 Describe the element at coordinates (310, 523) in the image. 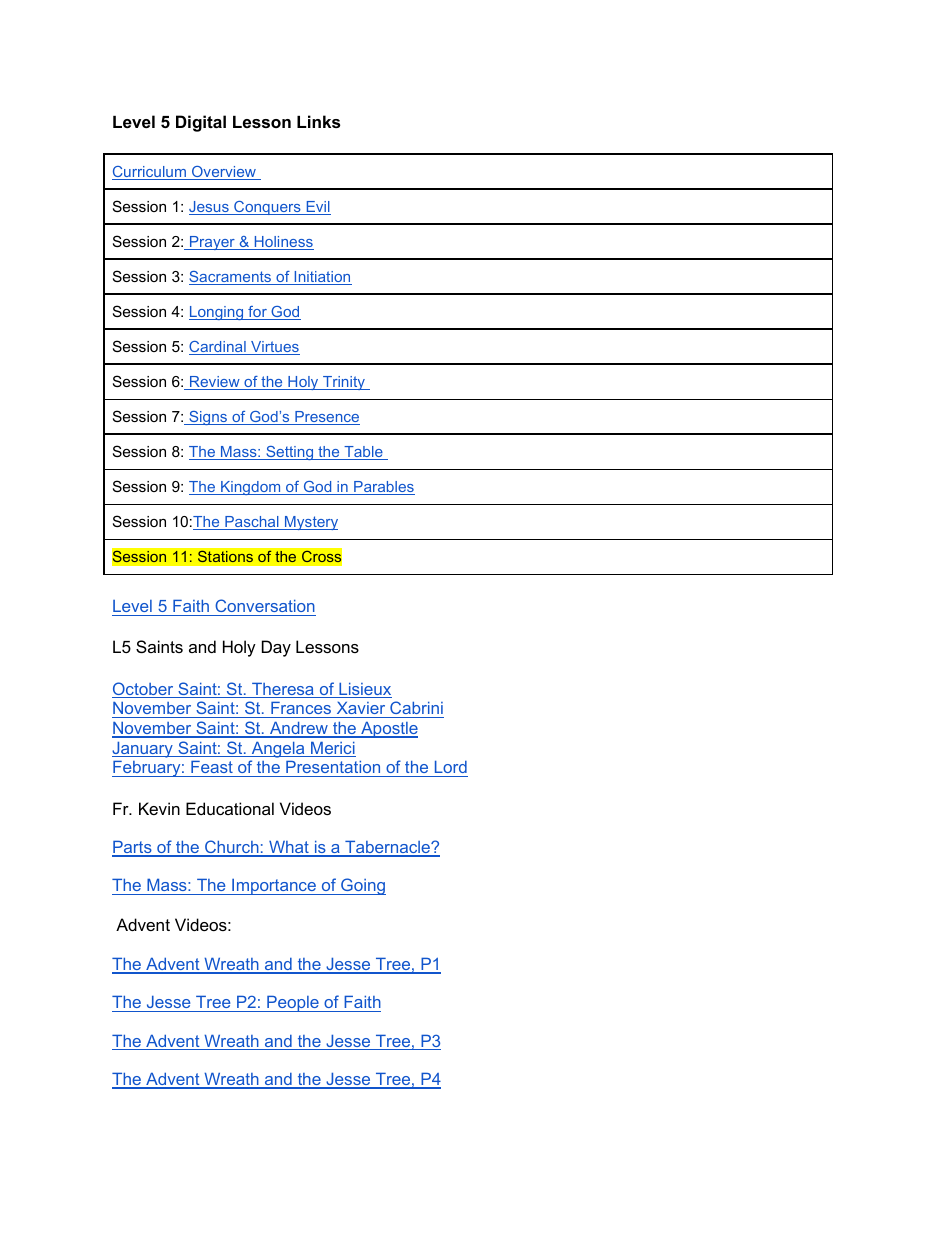

I see `Mystery` at that location.
